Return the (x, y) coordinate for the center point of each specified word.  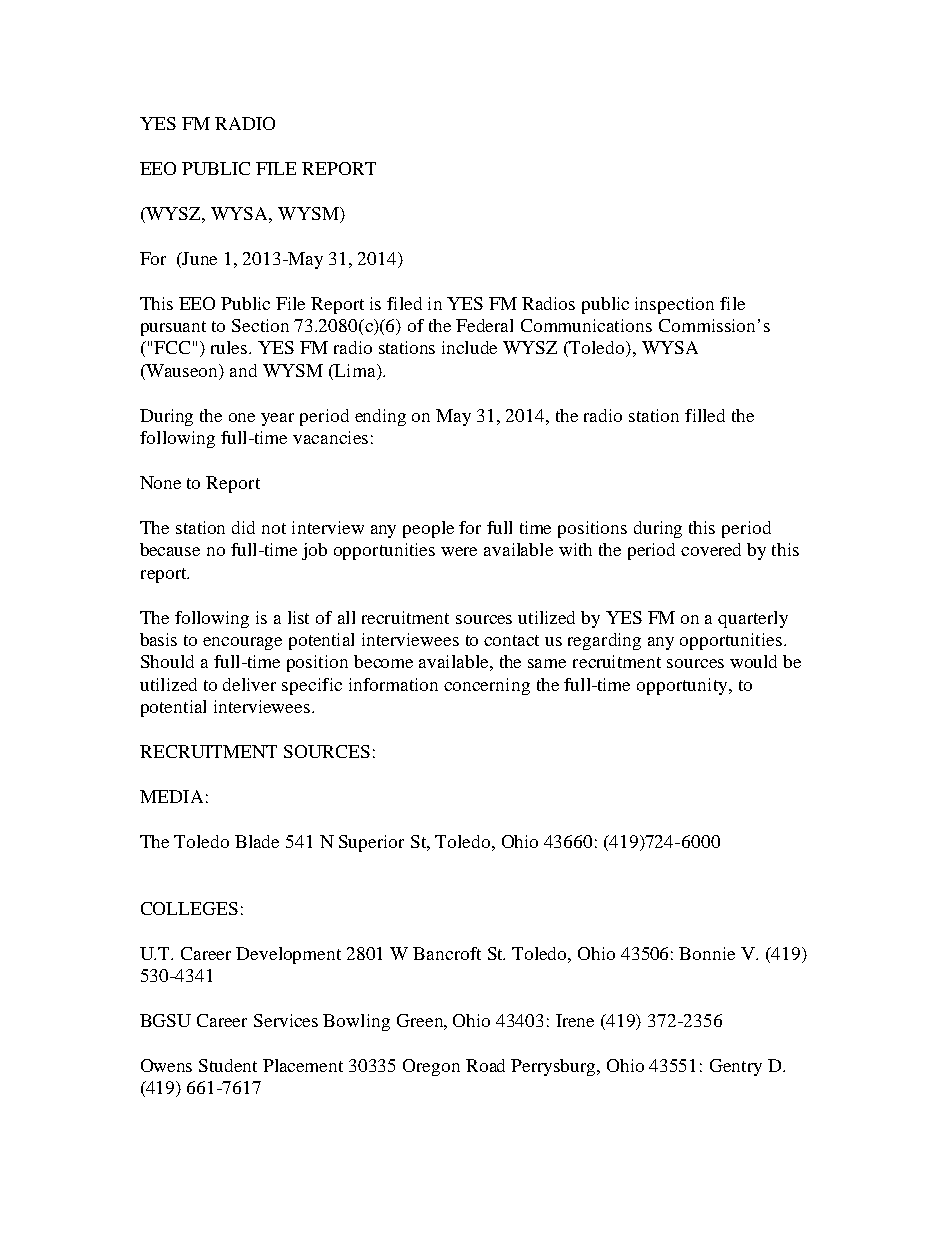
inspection (674, 305)
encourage (242, 643)
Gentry (736, 1067)
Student (228, 1065)
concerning (487, 686)
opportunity (683, 686)
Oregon (431, 1067)
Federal (484, 325)
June (199, 258)
